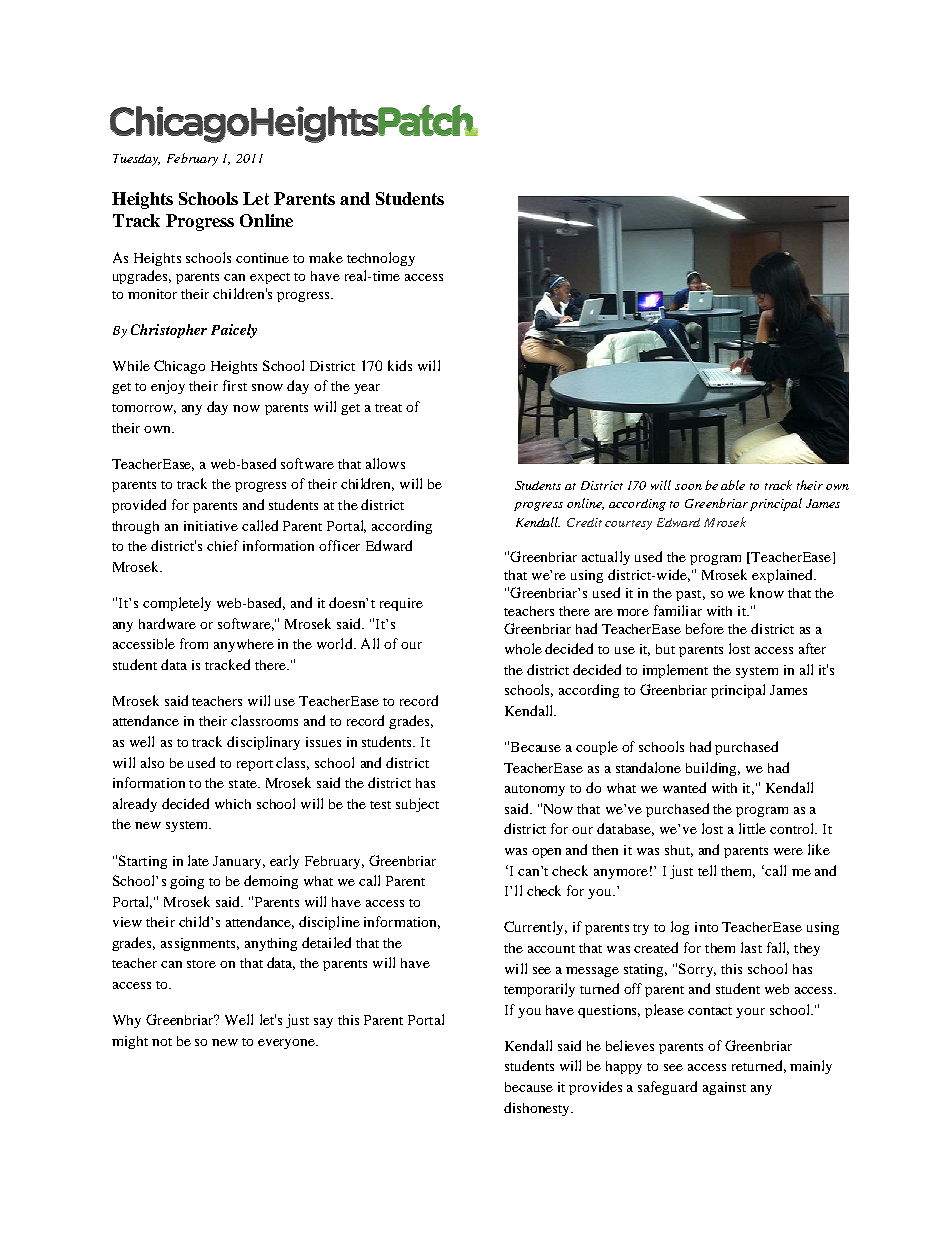  Describe the element at coordinates (750, 1013) in the document. I see `your` at that location.
